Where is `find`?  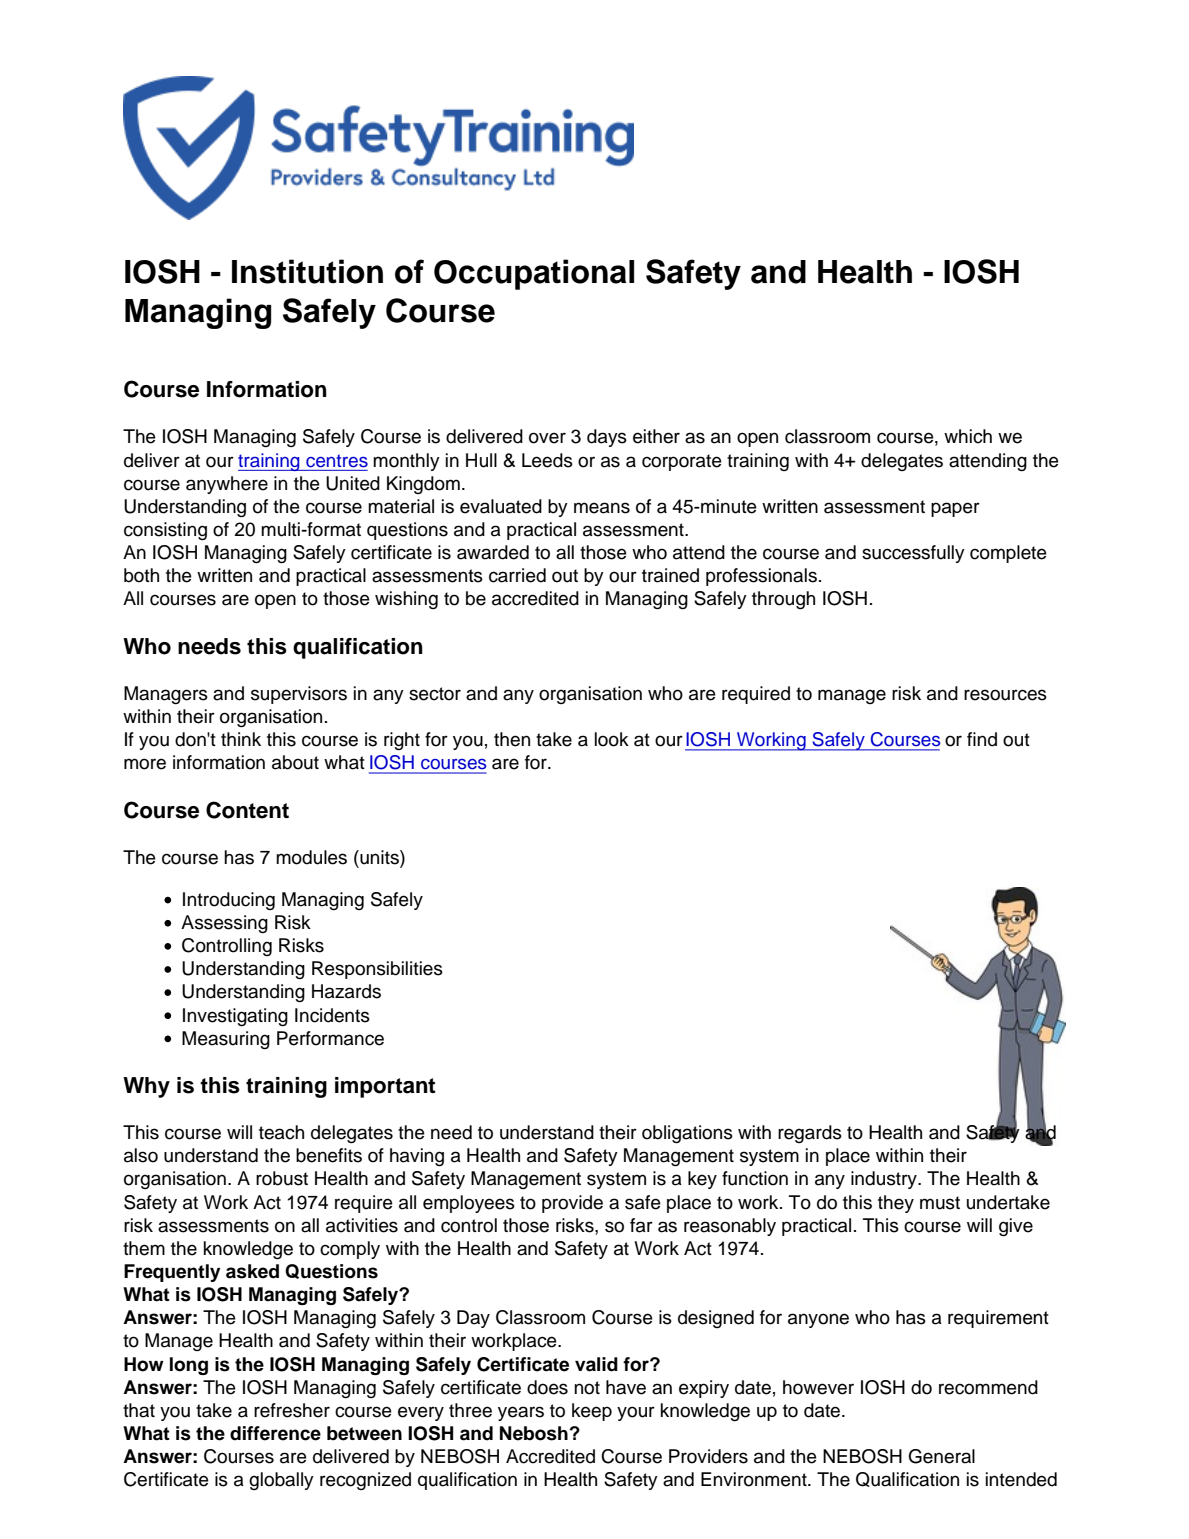
find is located at coordinates (982, 739).
